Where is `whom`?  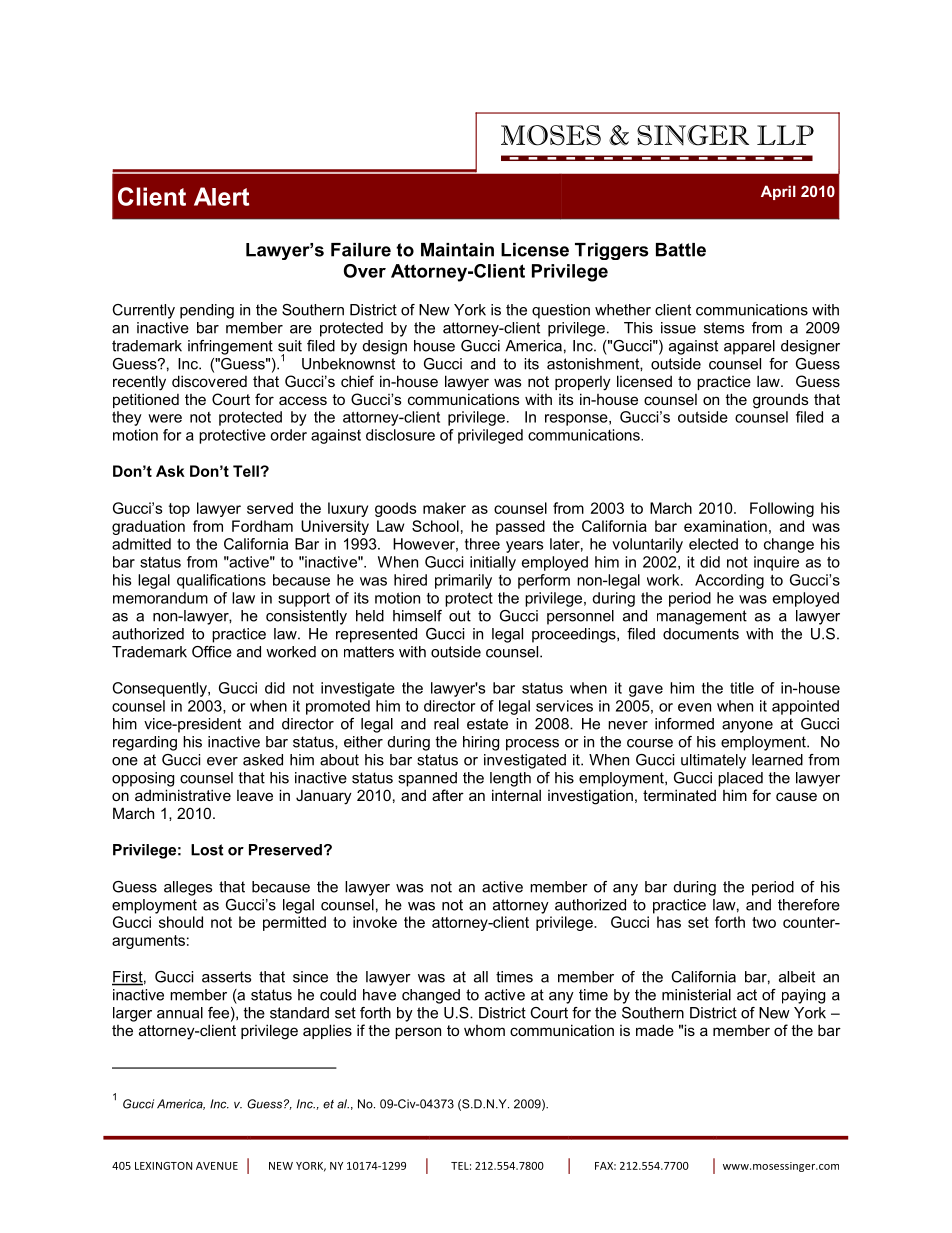 whom is located at coordinates (484, 1030).
